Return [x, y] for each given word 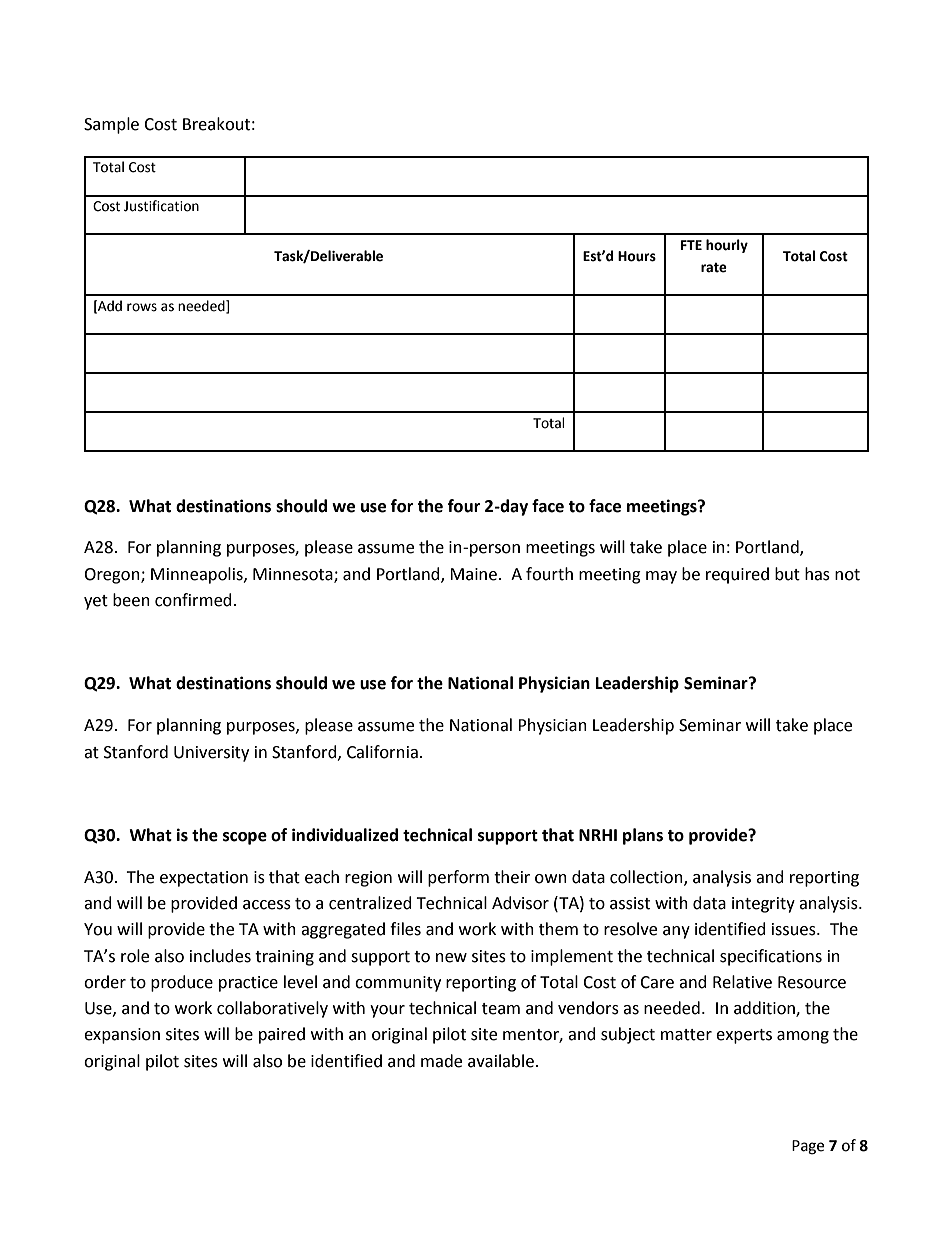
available [501, 1061]
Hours [637, 256]
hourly [727, 246]
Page [808, 1147]
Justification [161, 206]
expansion [122, 1036]
